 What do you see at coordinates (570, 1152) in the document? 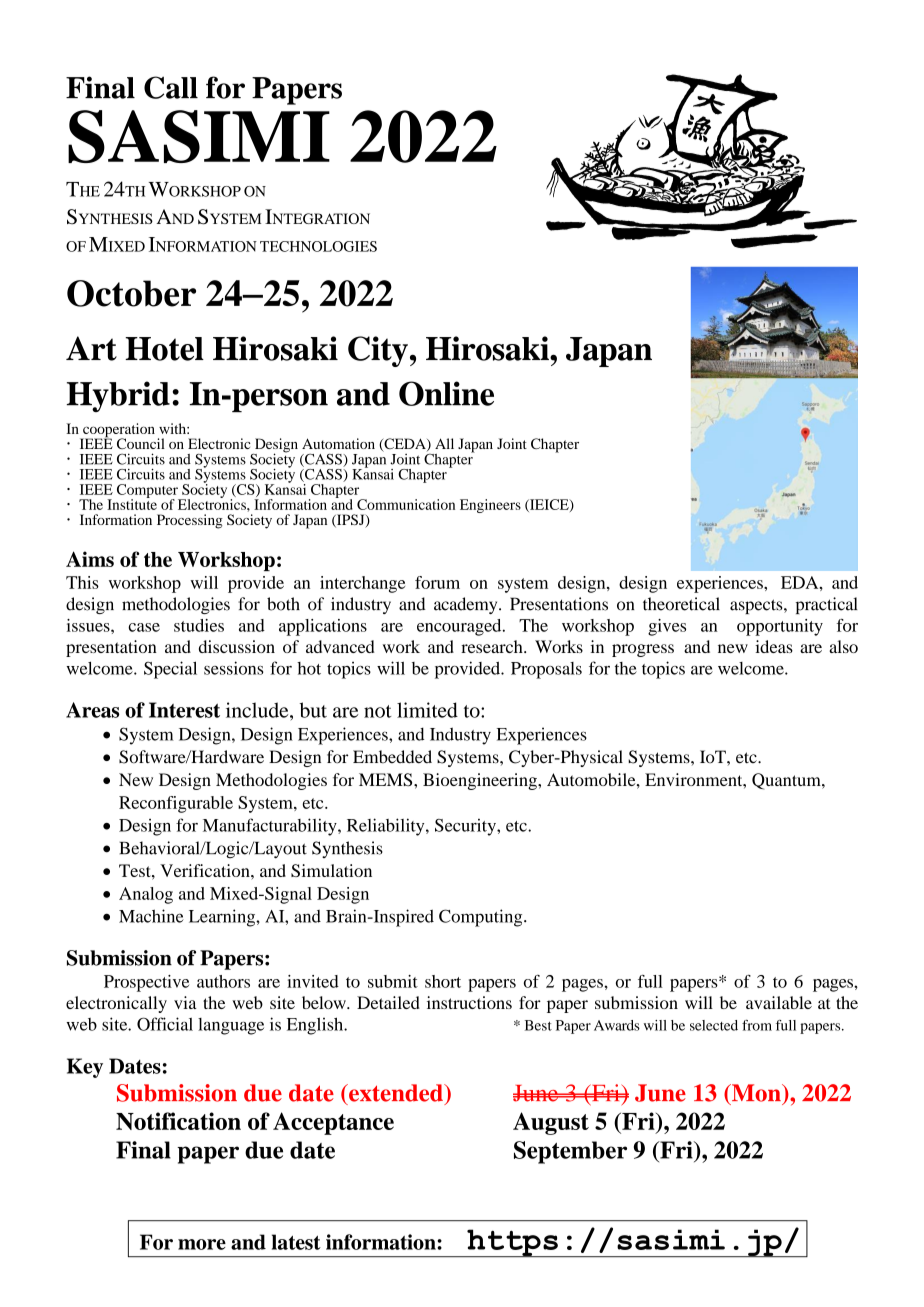
I see `September` at bounding box center [570, 1152].
